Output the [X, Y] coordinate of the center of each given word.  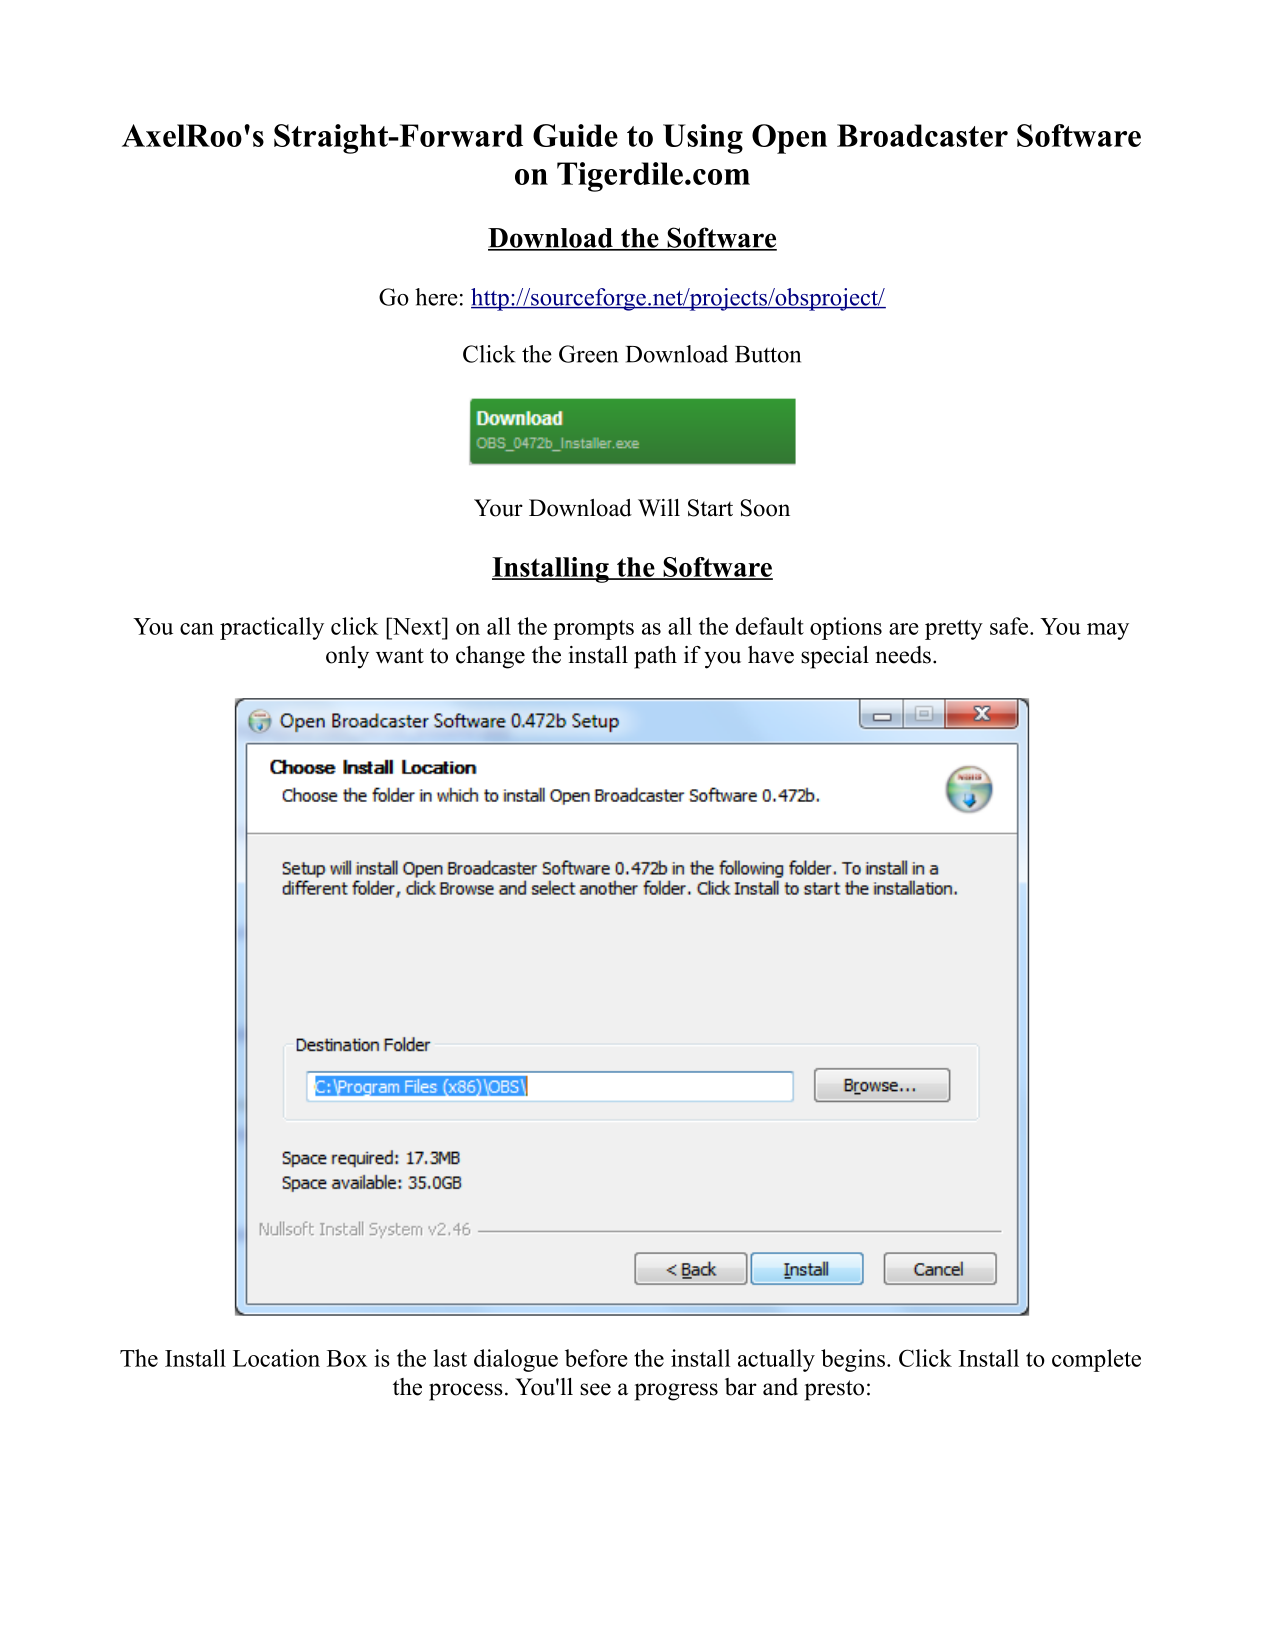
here [436, 297]
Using [703, 139]
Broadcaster [922, 135]
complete [1096, 1360]
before [596, 1358]
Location [276, 1358]
